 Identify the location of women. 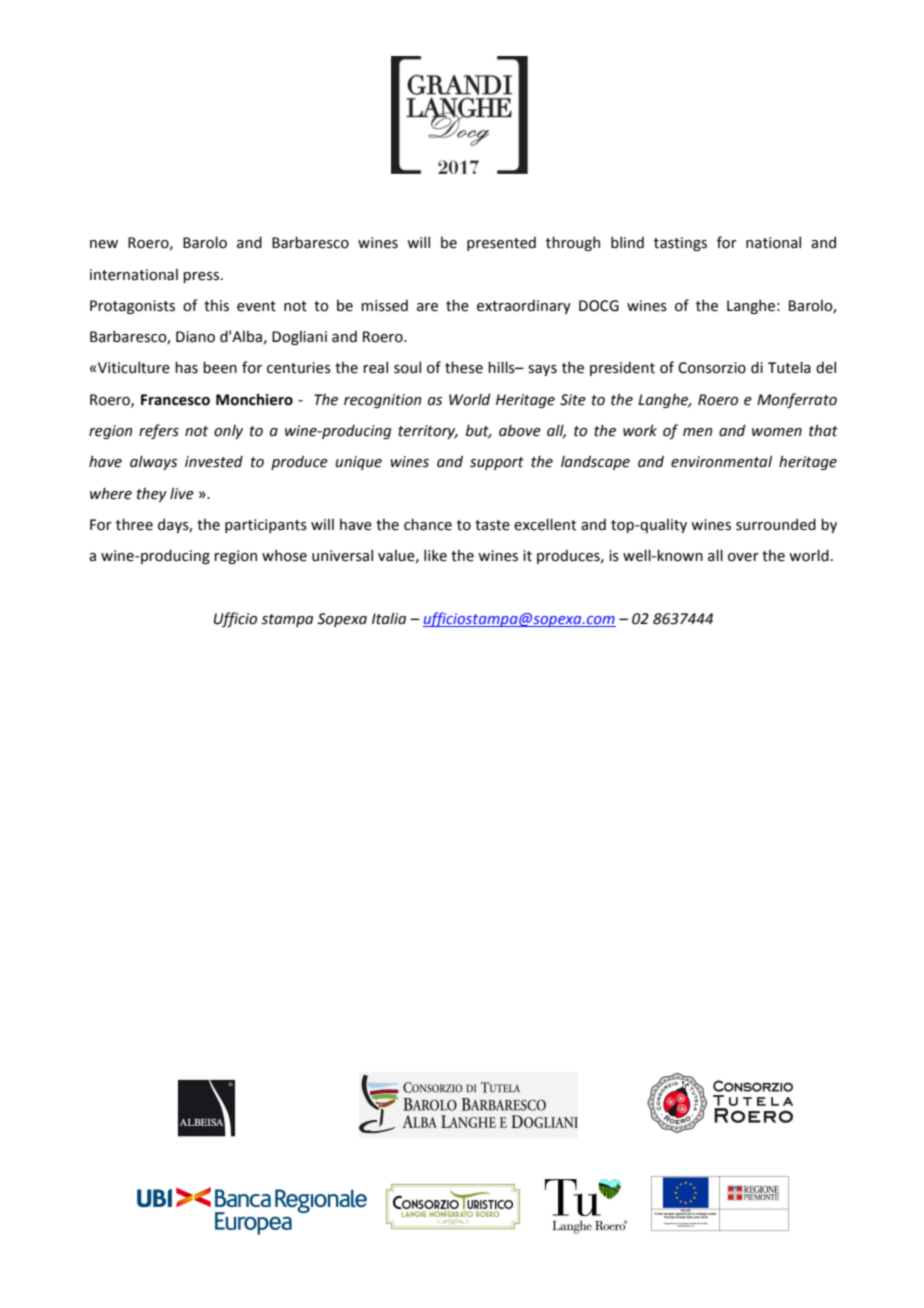
(777, 432).
